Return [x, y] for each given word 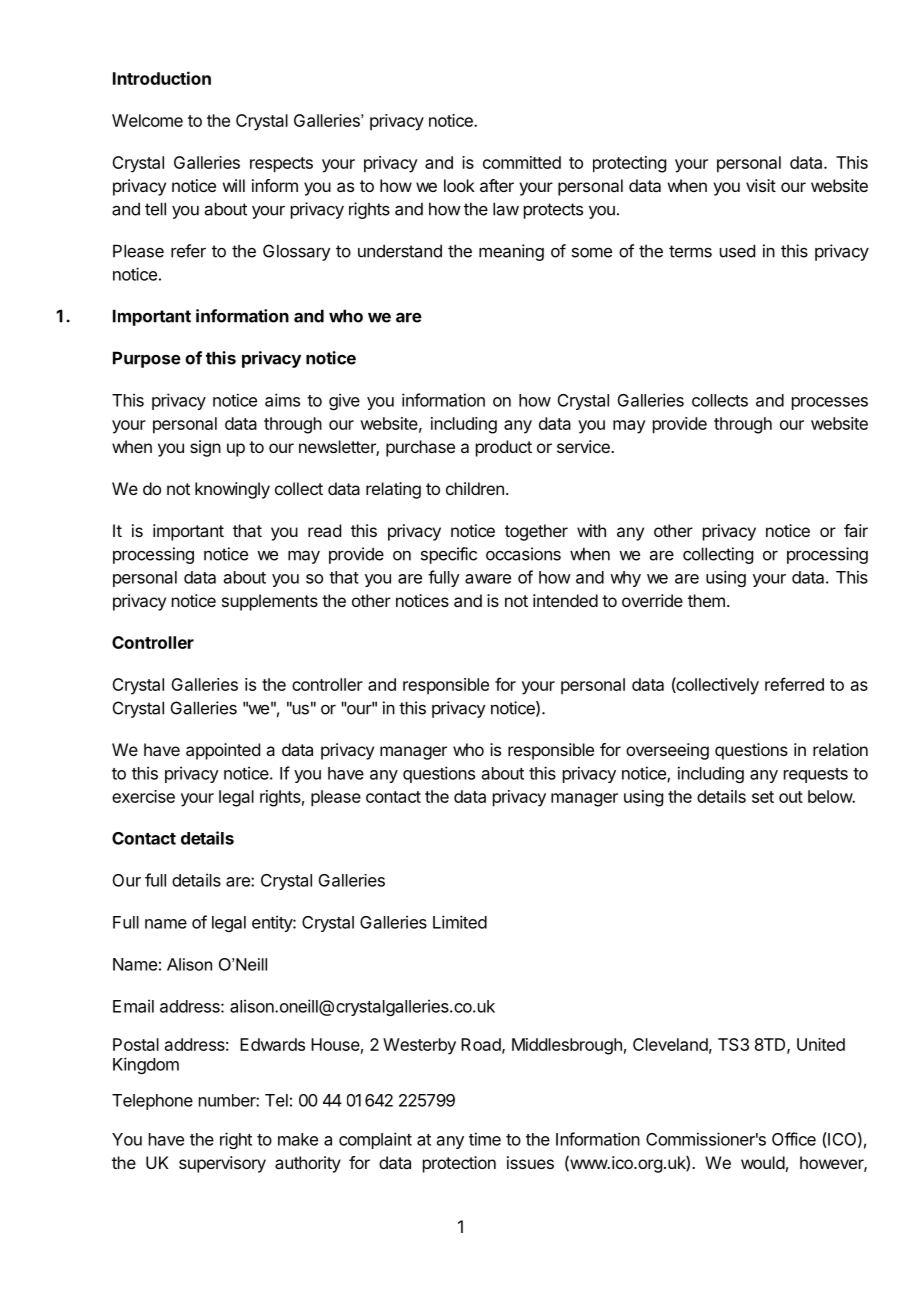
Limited [460, 922]
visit [761, 185]
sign [205, 448]
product [504, 448]
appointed [223, 751]
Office [794, 1139]
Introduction [162, 78]
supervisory [222, 1164]
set [763, 797]
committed [522, 162]
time [485, 1139]
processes [830, 403]
